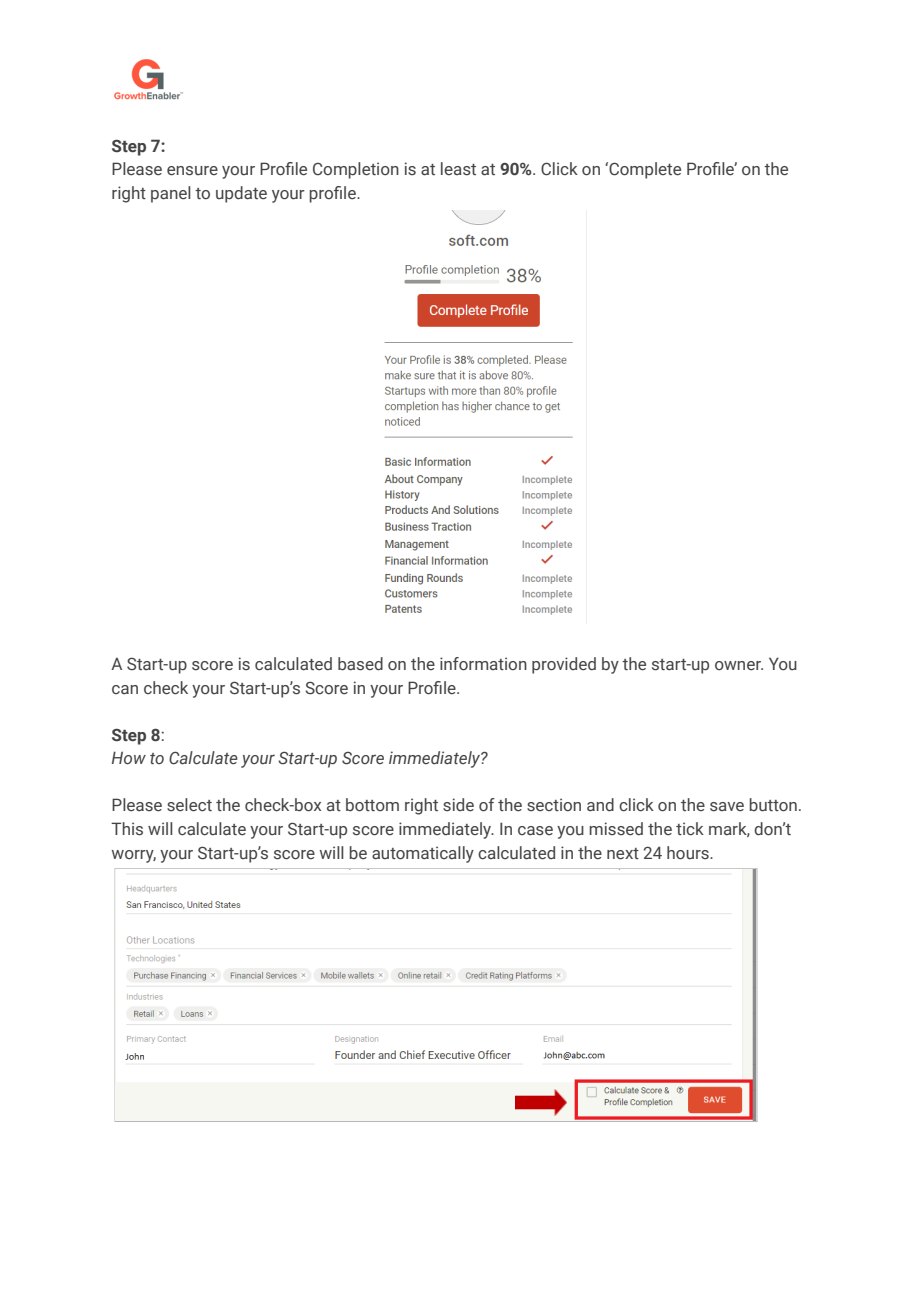 This screenshot has width=924, height=1307. I want to click on tick, so click(690, 828).
